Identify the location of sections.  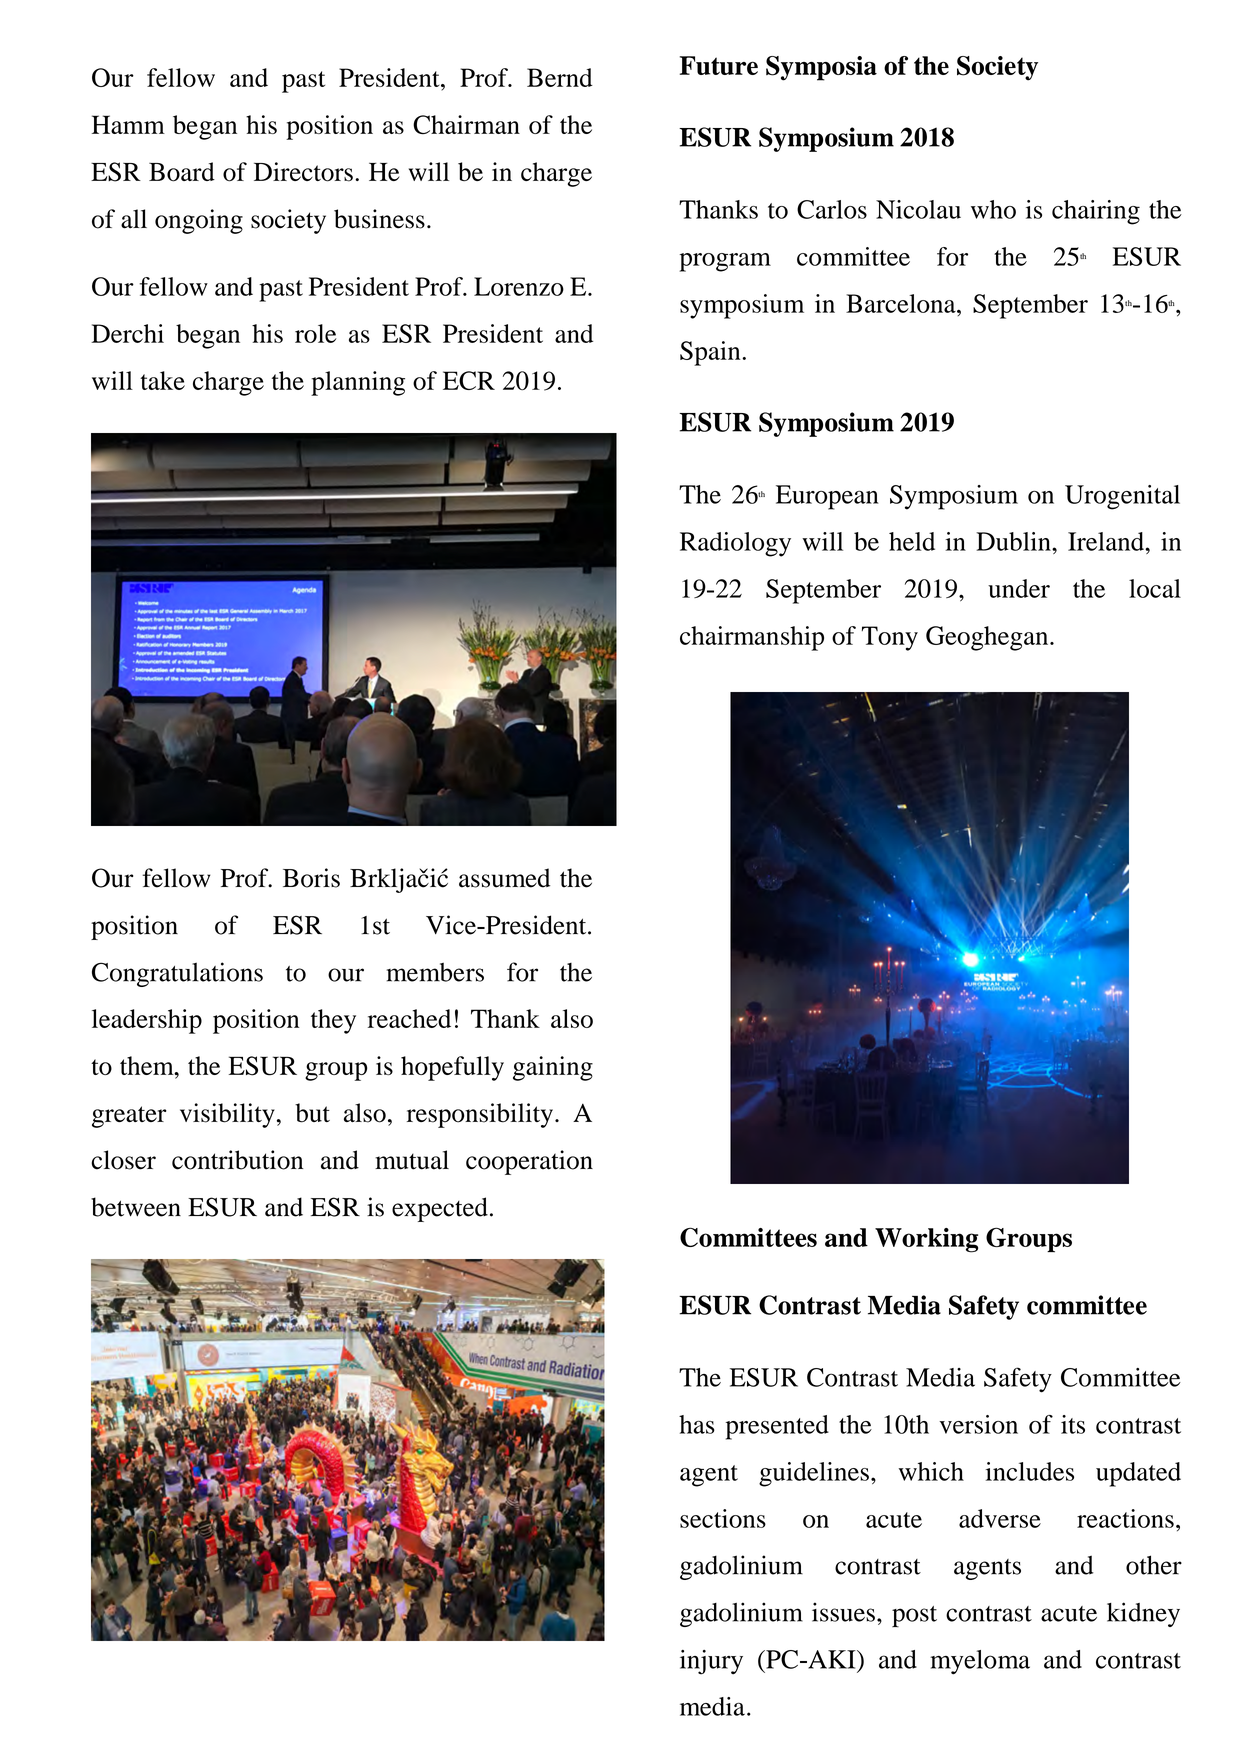
(723, 1518).
